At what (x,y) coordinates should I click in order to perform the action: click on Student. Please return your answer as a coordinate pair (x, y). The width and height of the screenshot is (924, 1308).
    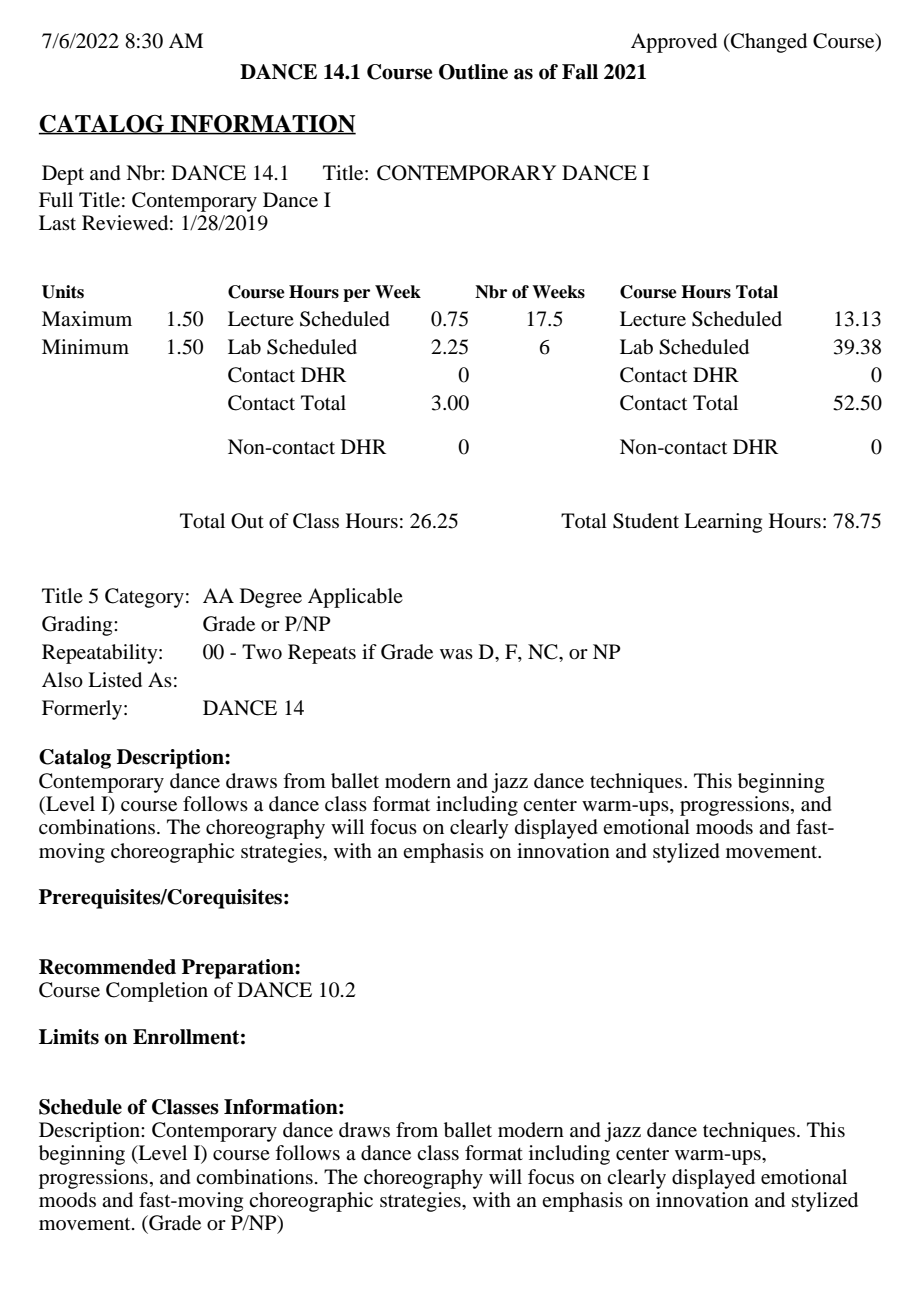
    Looking at the image, I should click on (646, 521).
